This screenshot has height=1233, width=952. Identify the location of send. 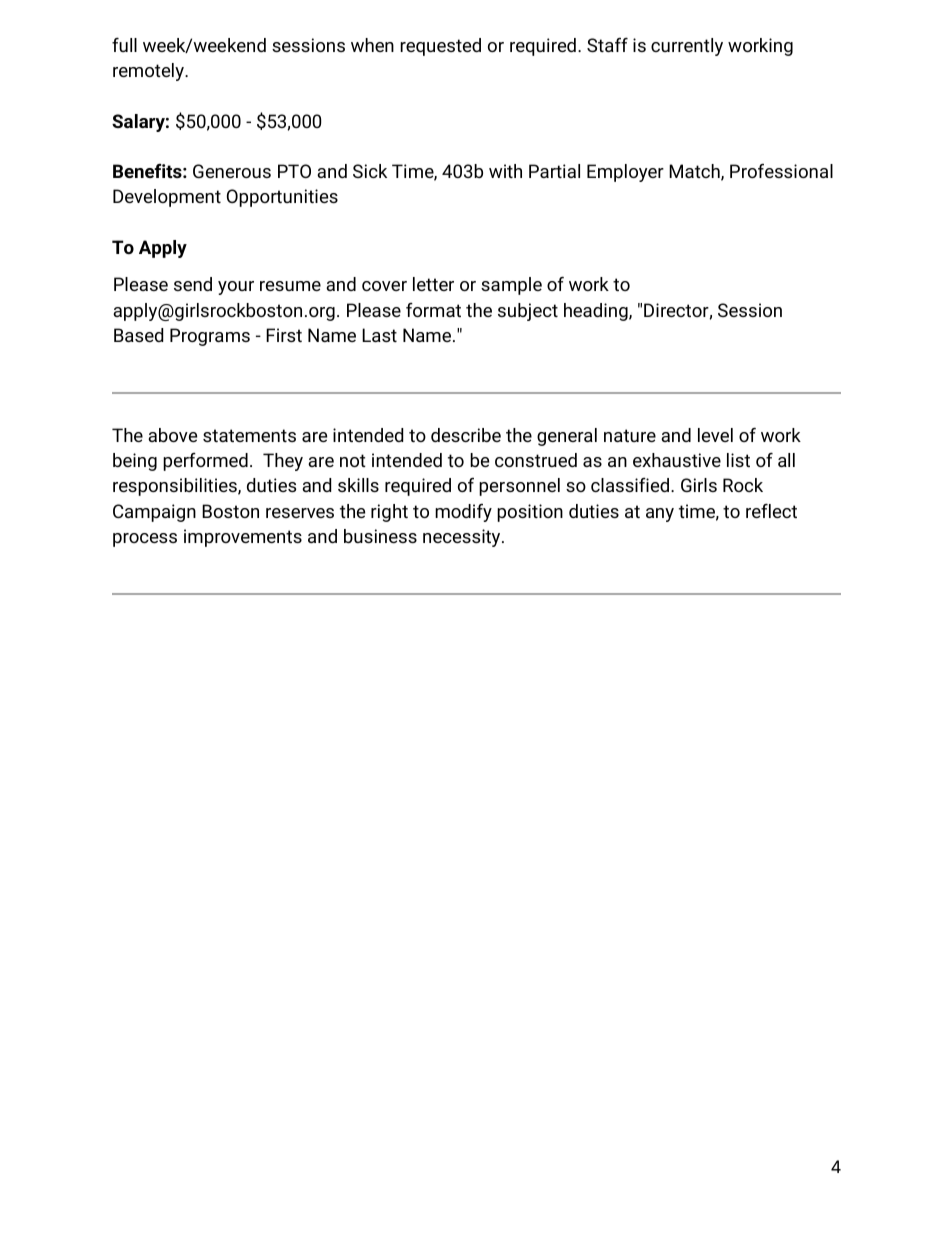
(193, 284).
